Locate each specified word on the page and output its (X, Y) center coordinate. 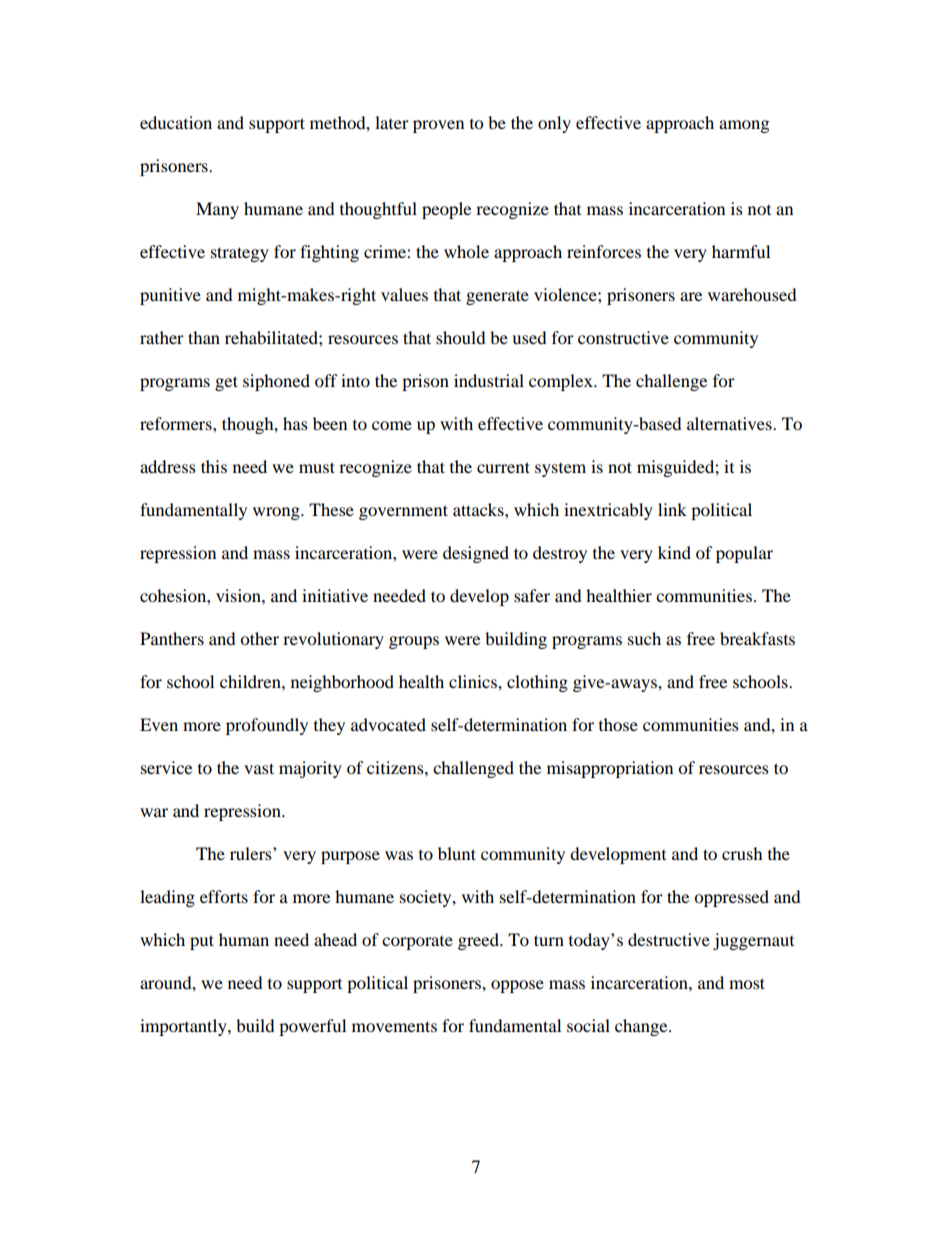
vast (259, 768)
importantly (184, 1027)
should (461, 337)
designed (476, 554)
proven (438, 126)
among (744, 126)
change (642, 1027)
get (226, 383)
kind (674, 552)
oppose (517, 986)
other (259, 638)
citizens (396, 767)
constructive (623, 337)
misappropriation (610, 769)
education (176, 122)
